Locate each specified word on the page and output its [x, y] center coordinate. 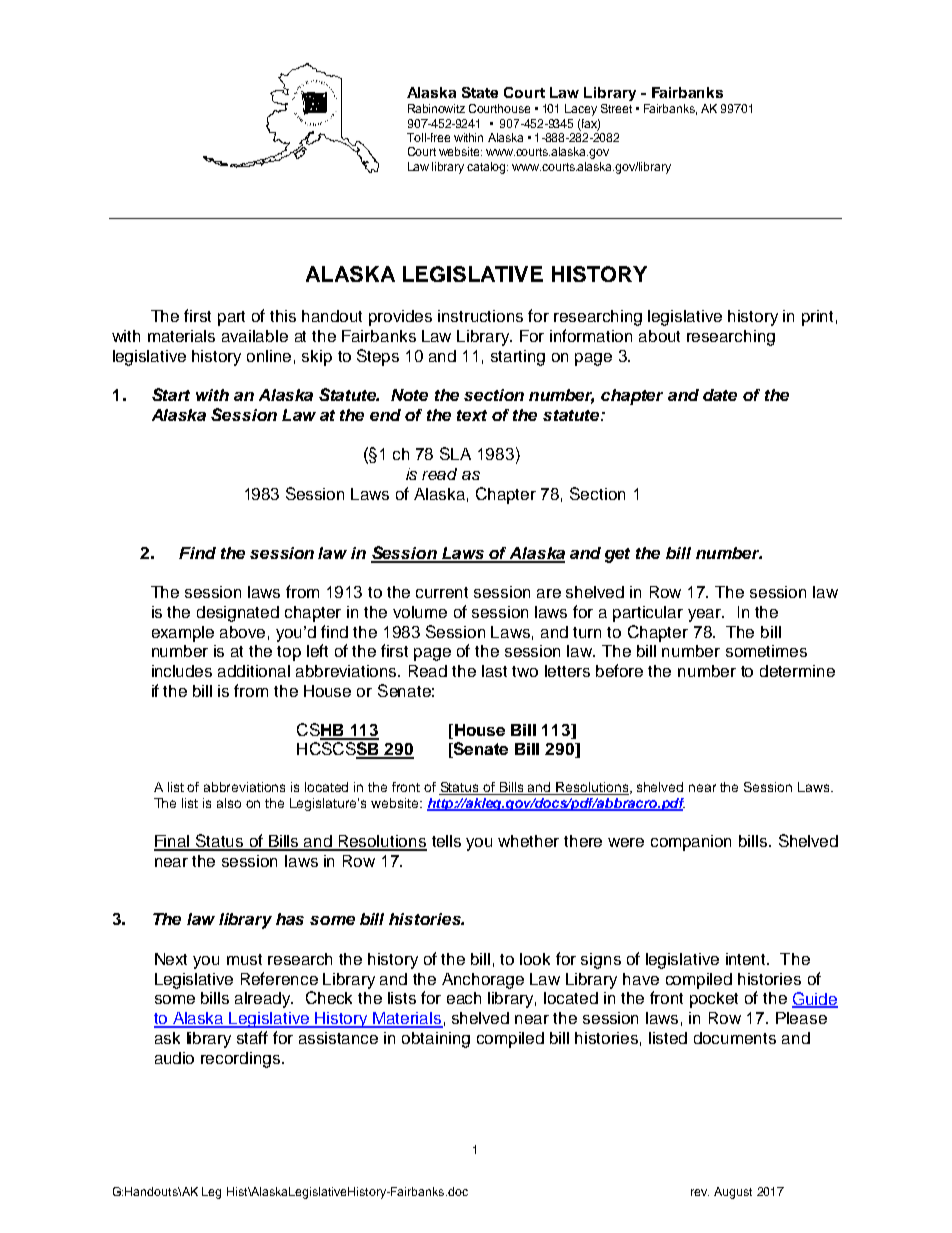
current [442, 592]
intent [747, 959]
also [229, 803]
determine [797, 671]
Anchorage [483, 981]
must [244, 959]
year [706, 615]
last [494, 671]
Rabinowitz [436, 108]
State [480, 92]
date [720, 395]
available [255, 336]
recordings [242, 1060]
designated [238, 614]
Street [616, 108]
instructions [480, 316]
